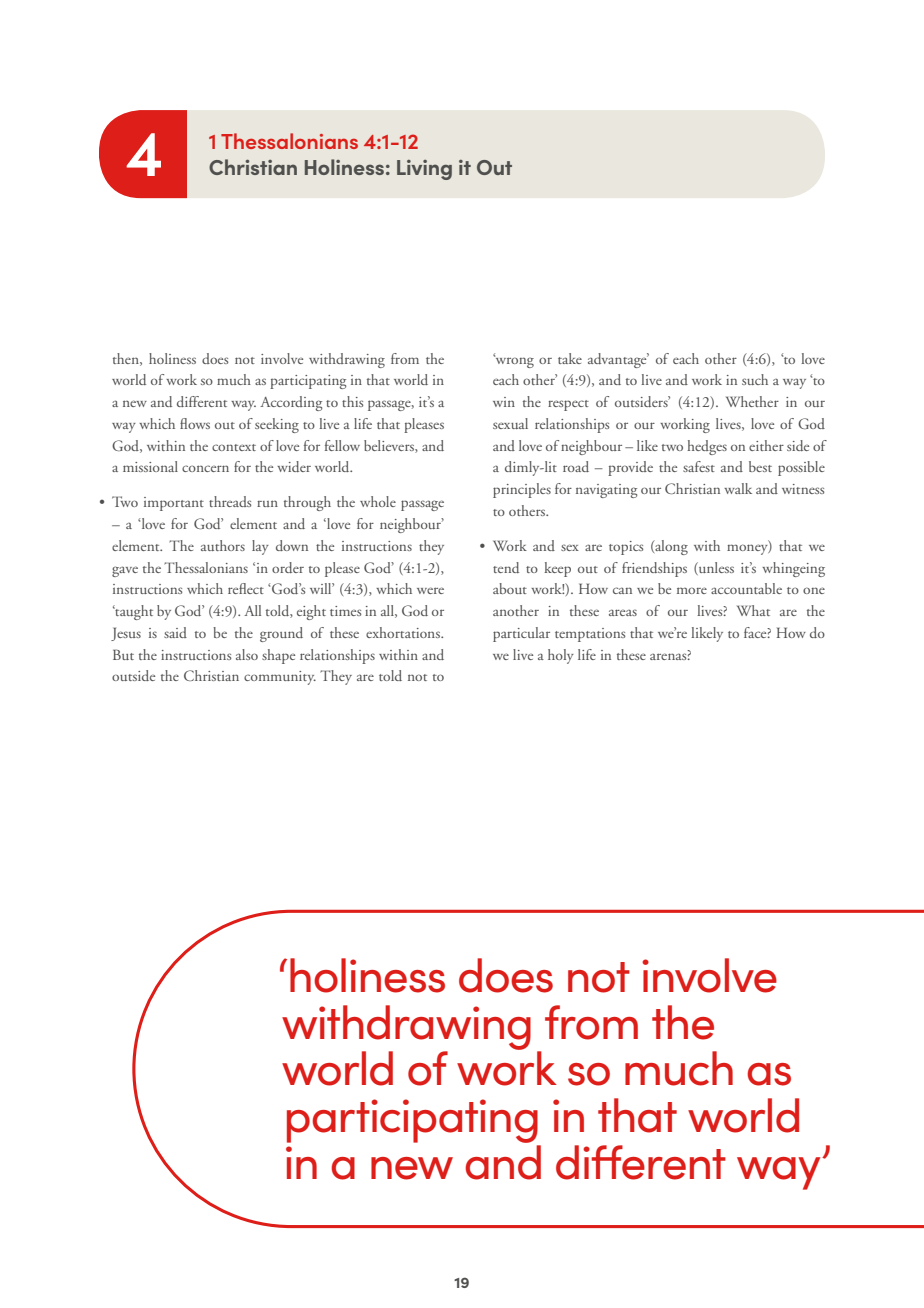  I want to click on wrong, so click(513, 361).
